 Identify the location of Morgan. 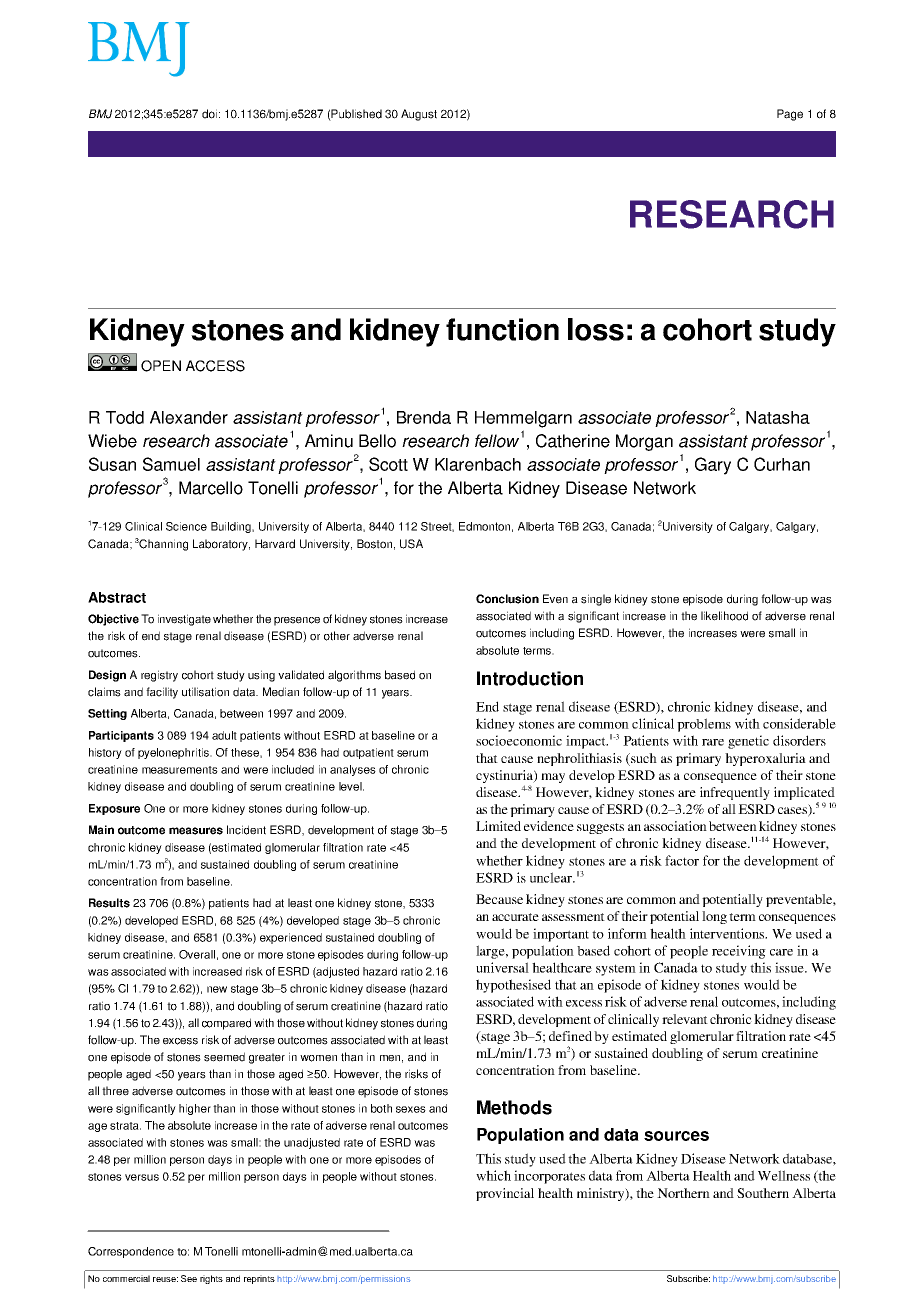
(644, 442).
